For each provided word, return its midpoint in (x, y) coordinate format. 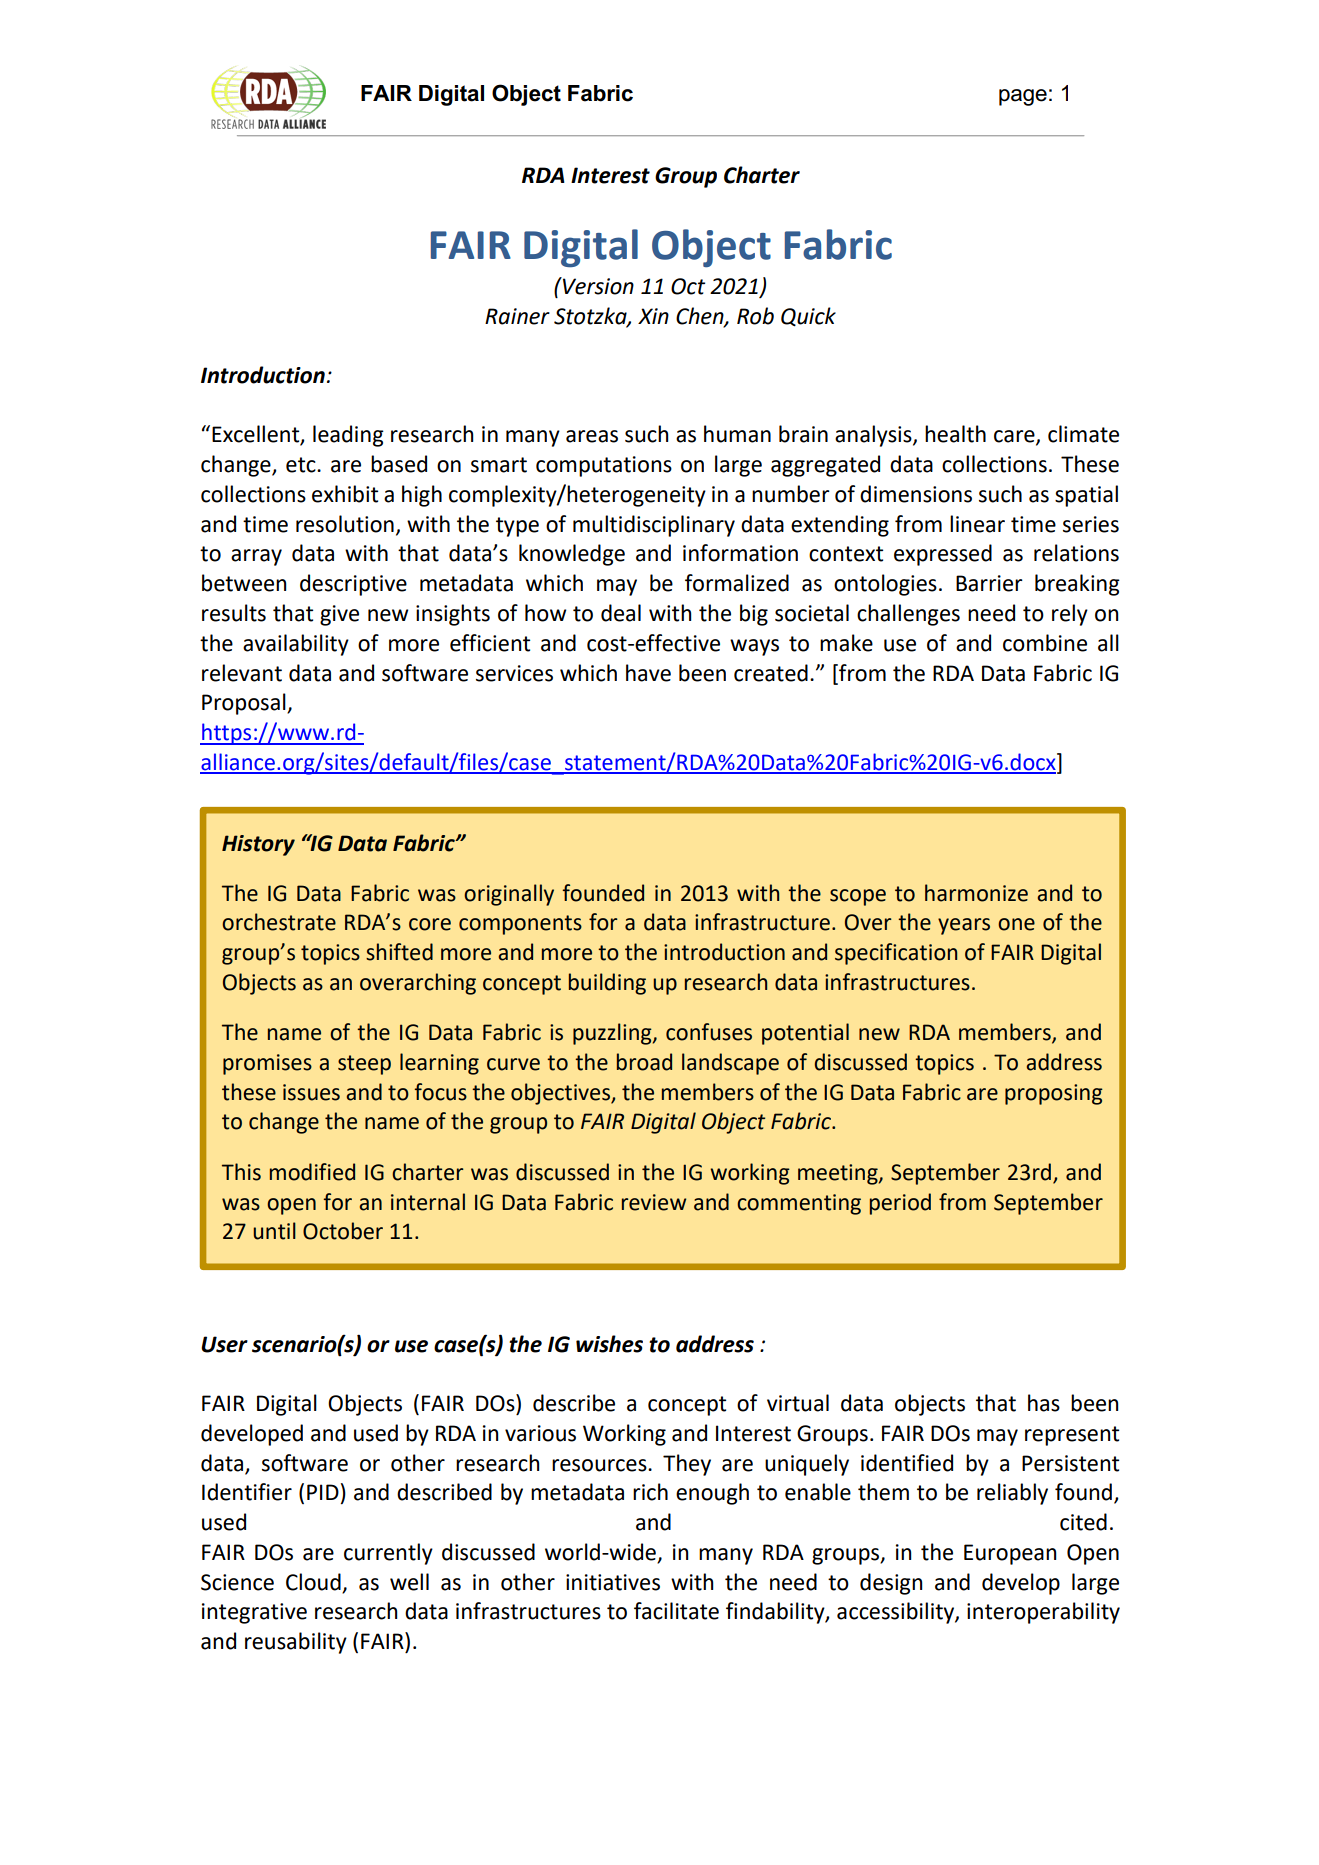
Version (597, 286)
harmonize (976, 893)
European (1010, 1554)
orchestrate (279, 922)
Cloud (313, 1582)
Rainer (517, 316)
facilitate (676, 1611)
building (607, 984)
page (1023, 97)
